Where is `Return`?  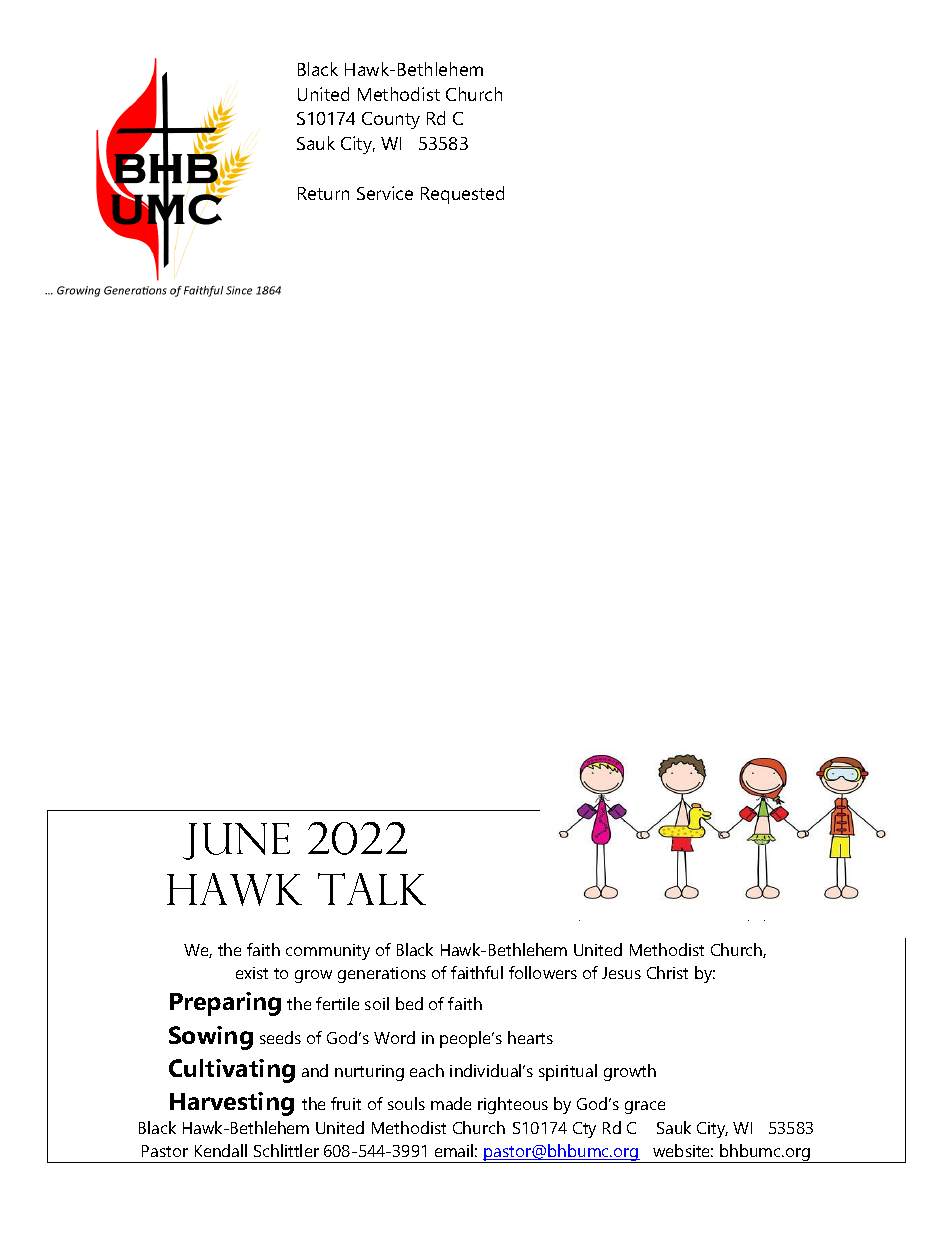
Return is located at coordinates (323, 193).
